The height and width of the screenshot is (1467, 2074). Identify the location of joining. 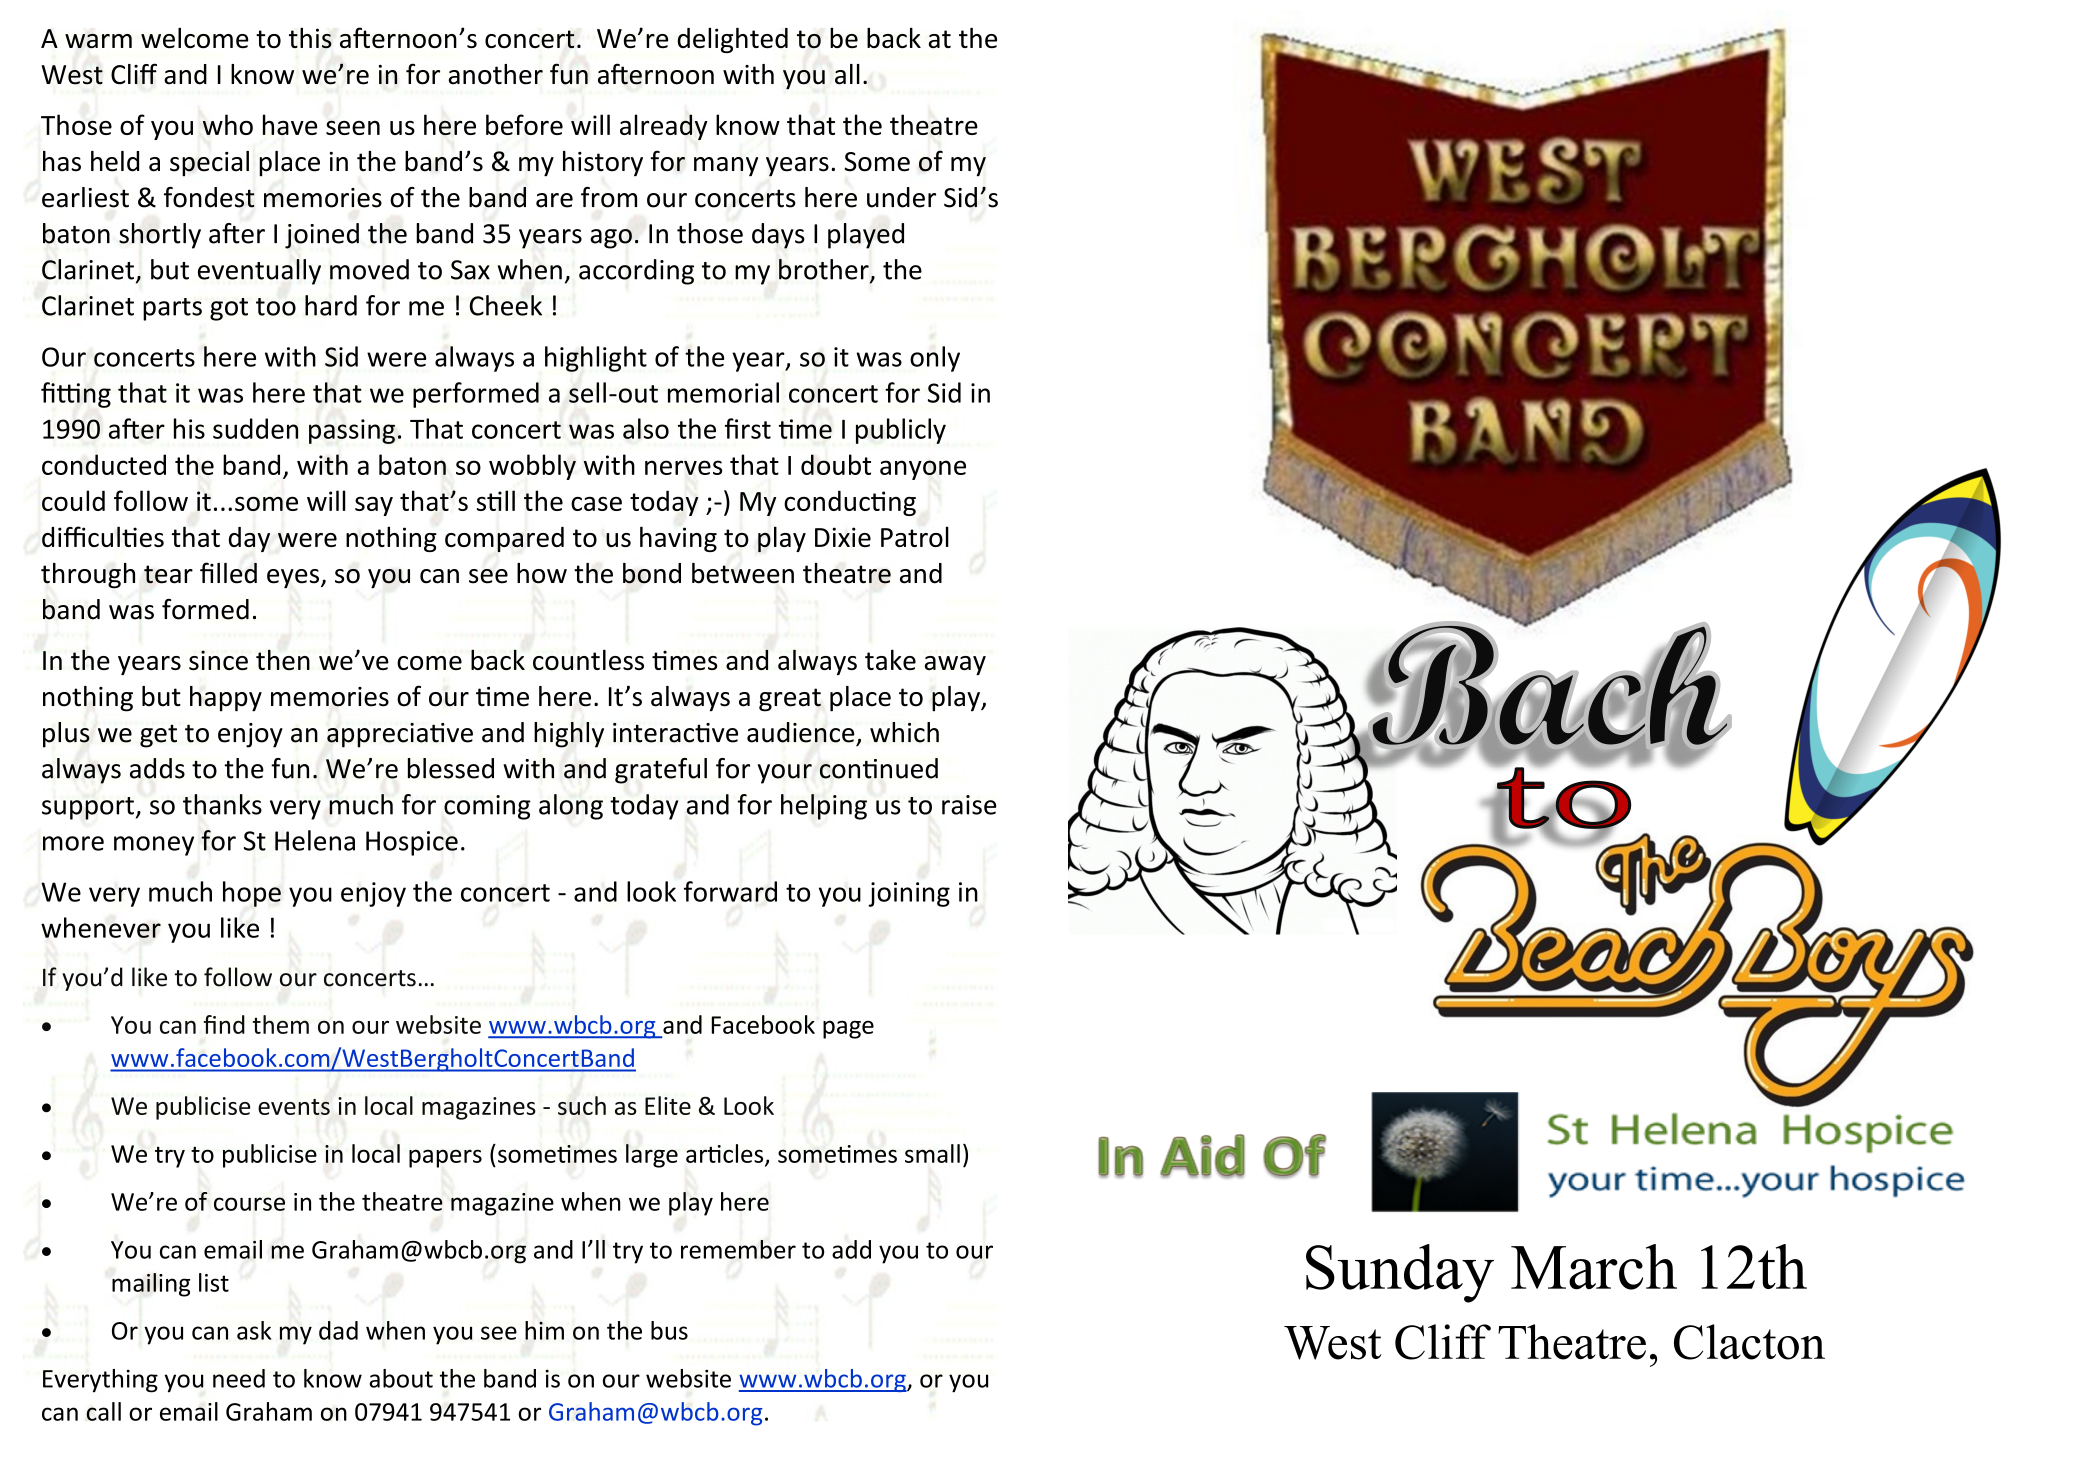
(909, 894).
